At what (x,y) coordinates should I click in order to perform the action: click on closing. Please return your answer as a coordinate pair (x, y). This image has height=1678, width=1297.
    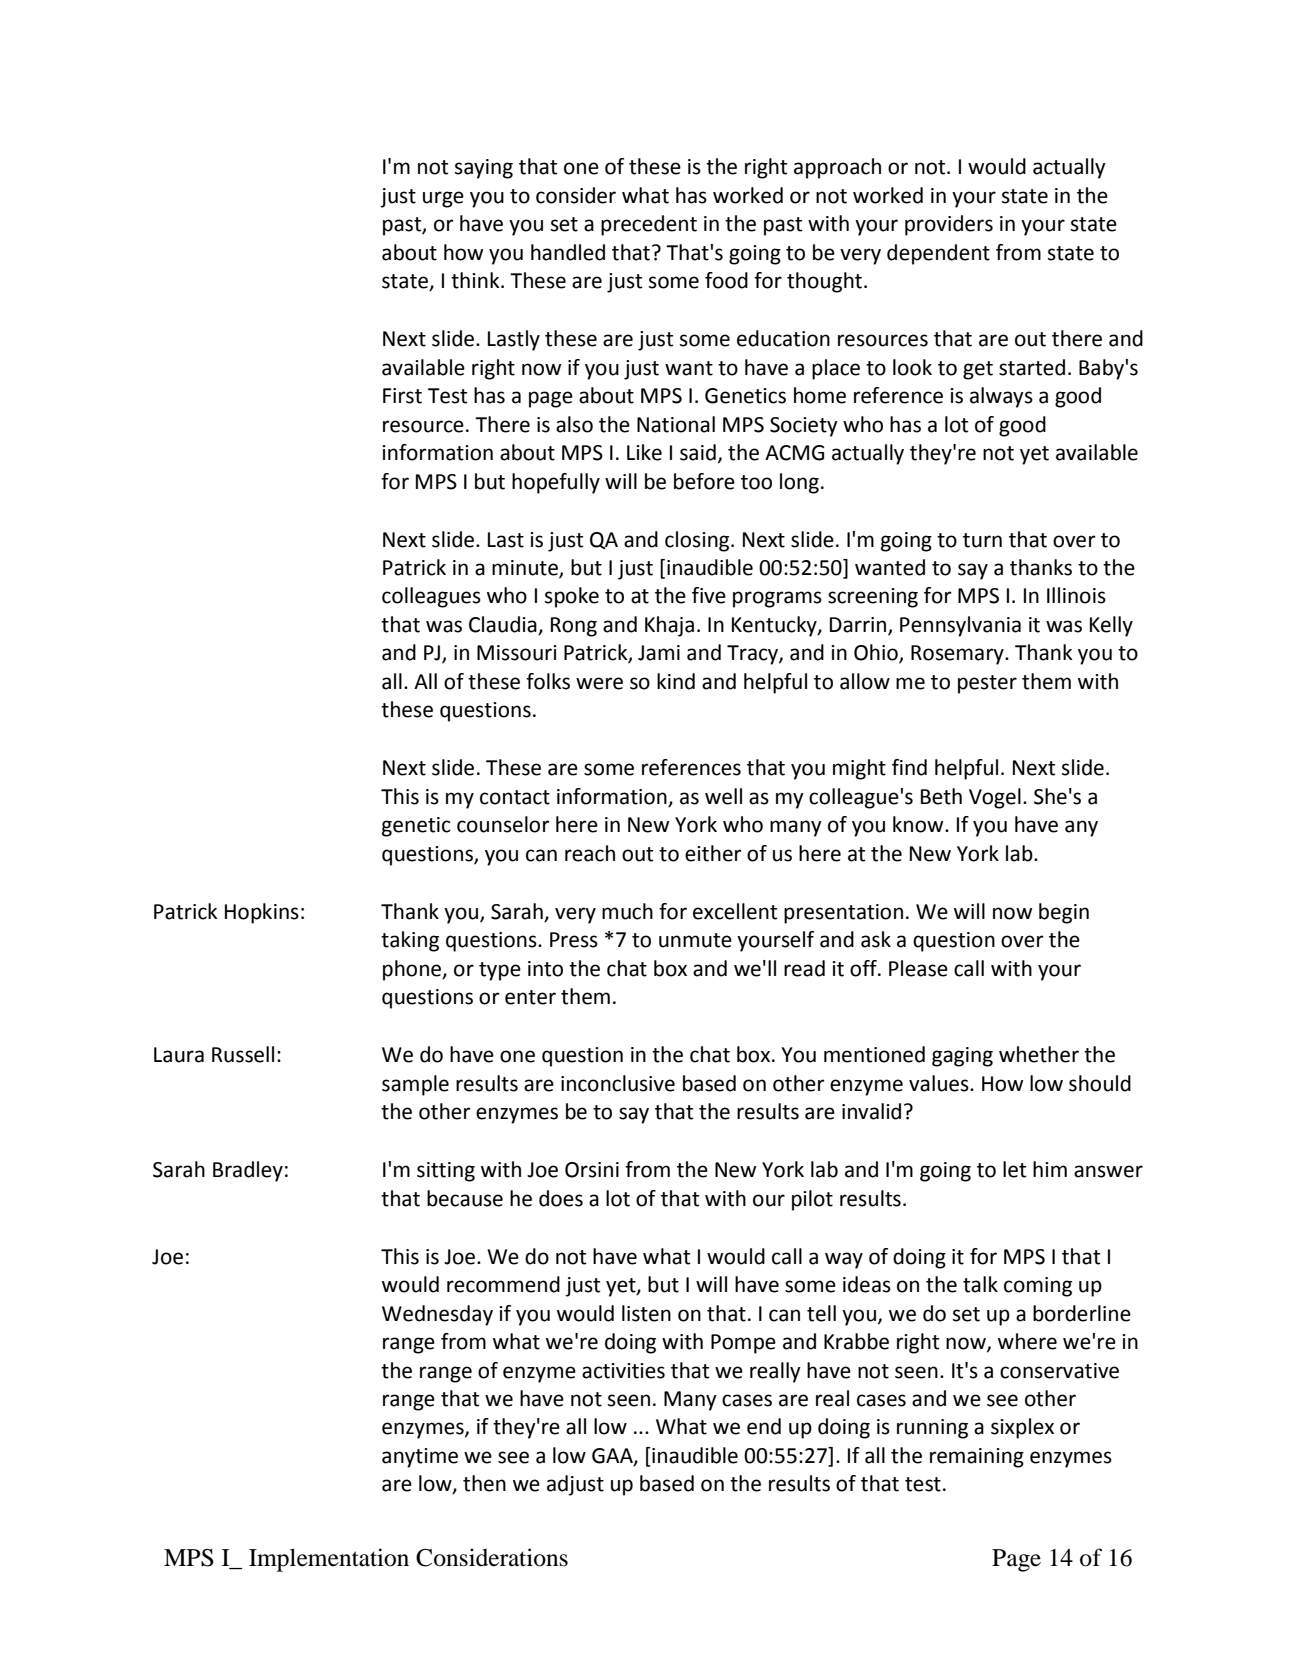
    Looking at the image, I should click on (698, 541).
